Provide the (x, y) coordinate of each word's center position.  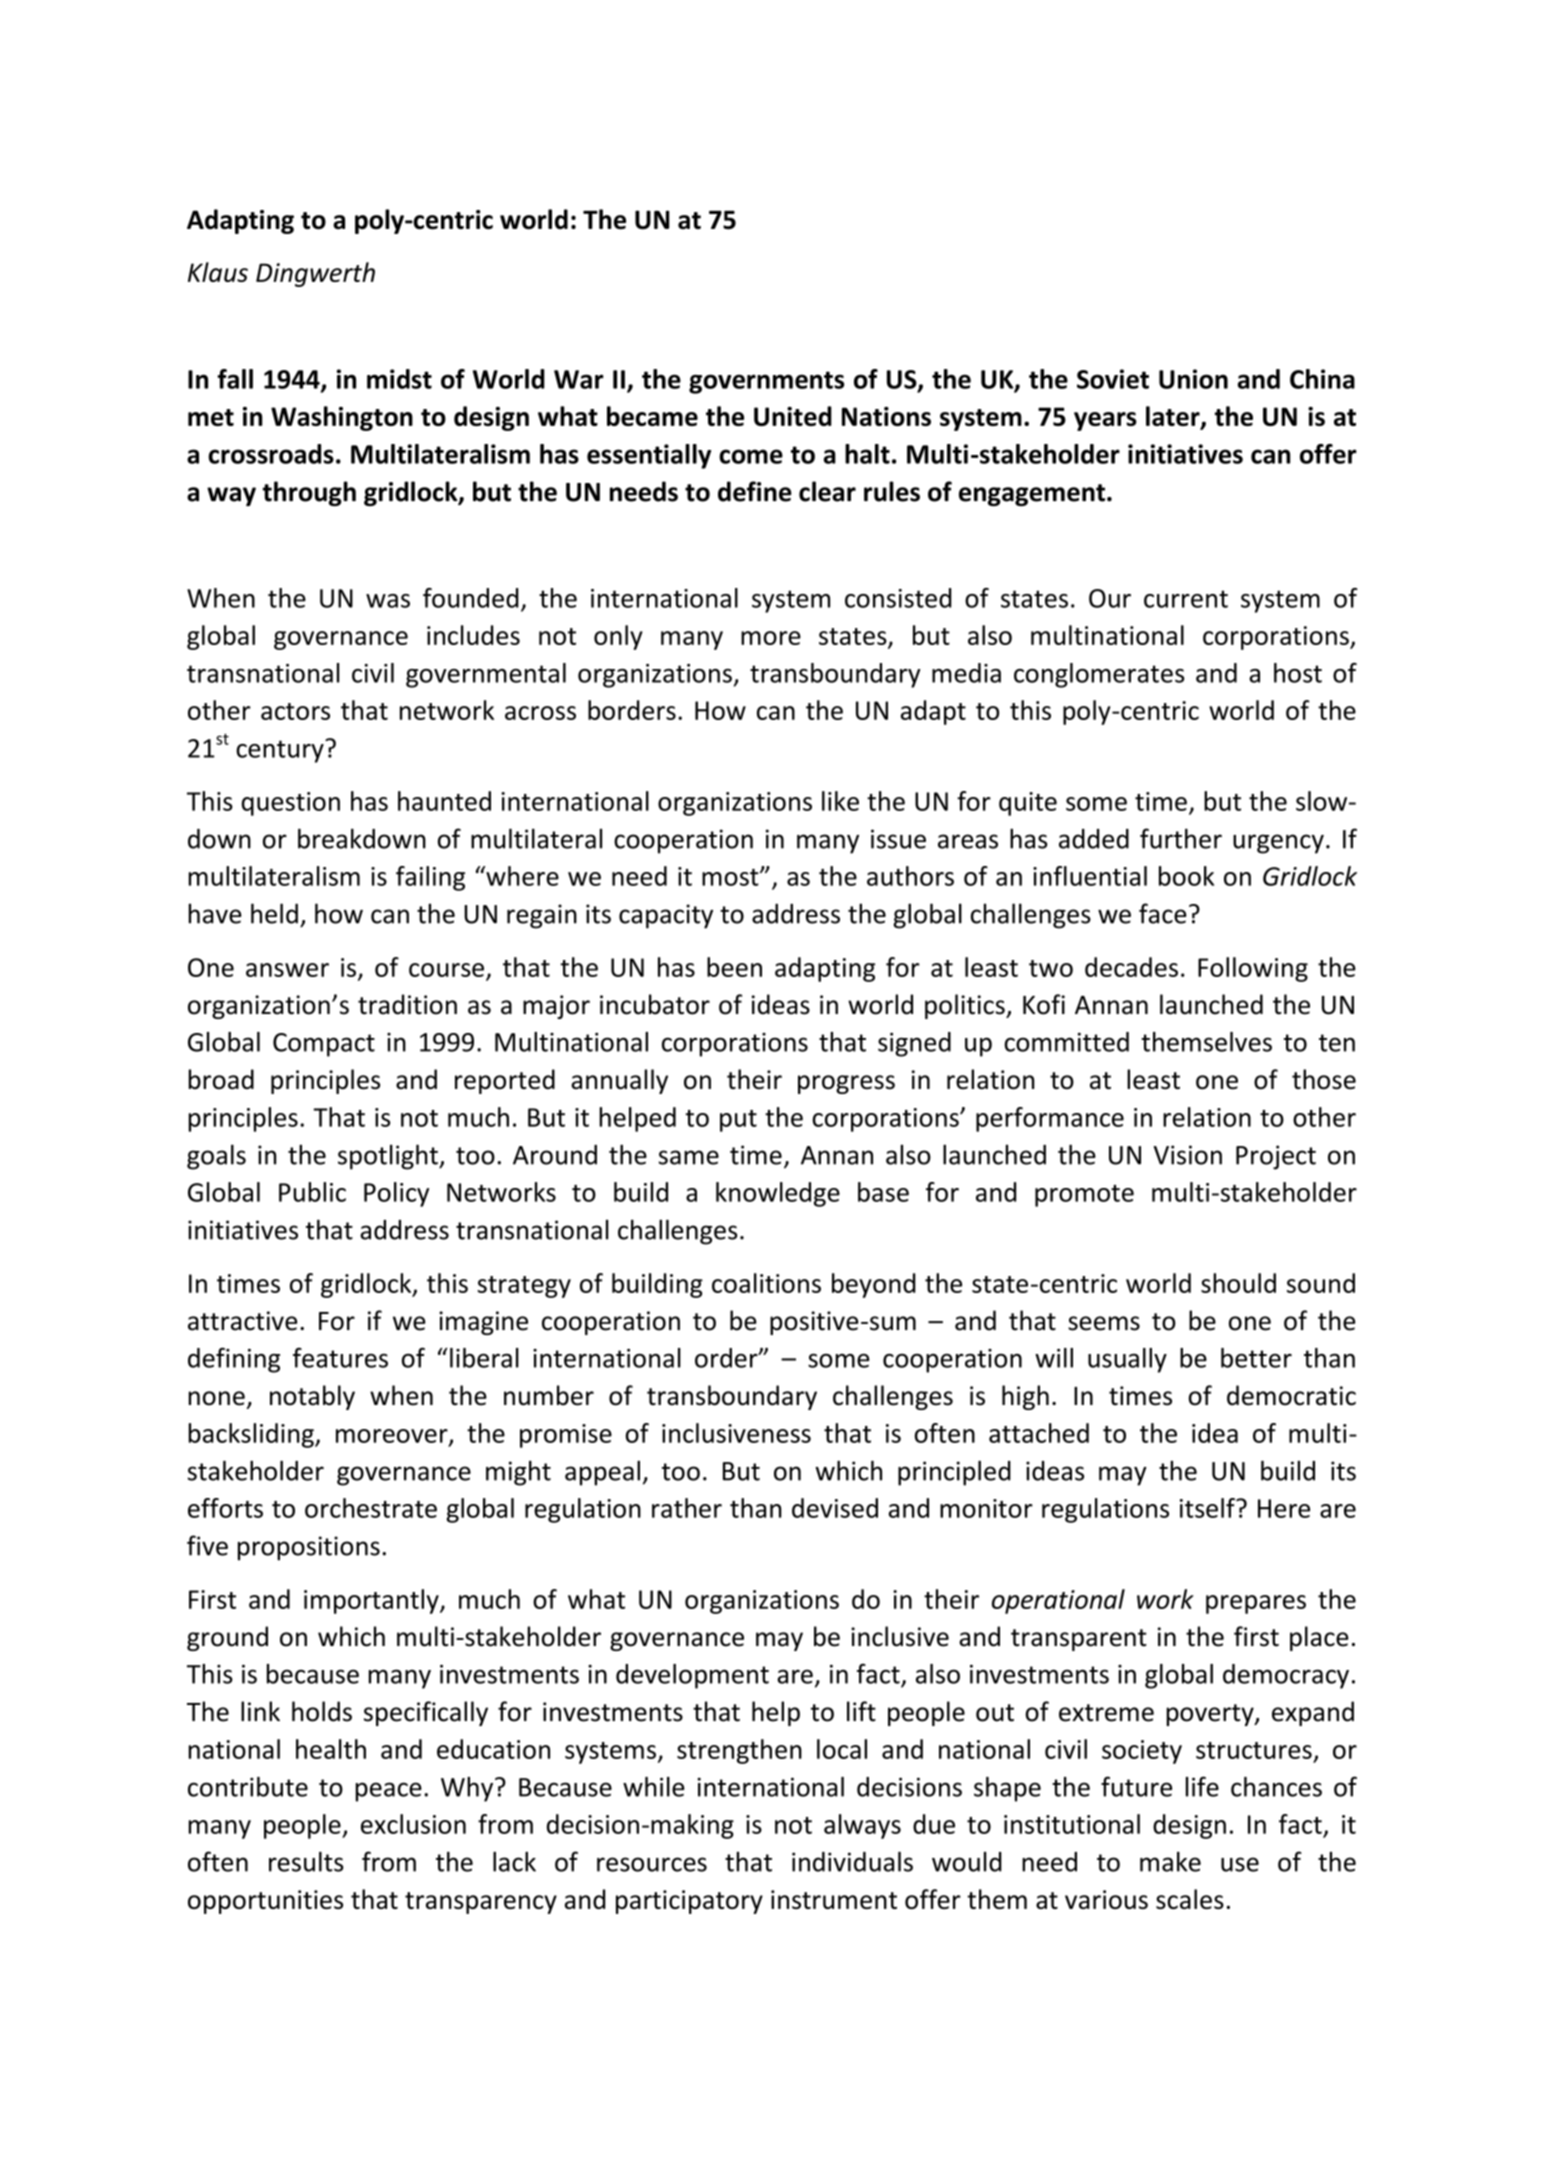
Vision (1188, 1155)
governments (766, 382)
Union (1193, 379)
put (738, 1121)
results (306, 1861)
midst (399, 379)
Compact (324, 1045)
